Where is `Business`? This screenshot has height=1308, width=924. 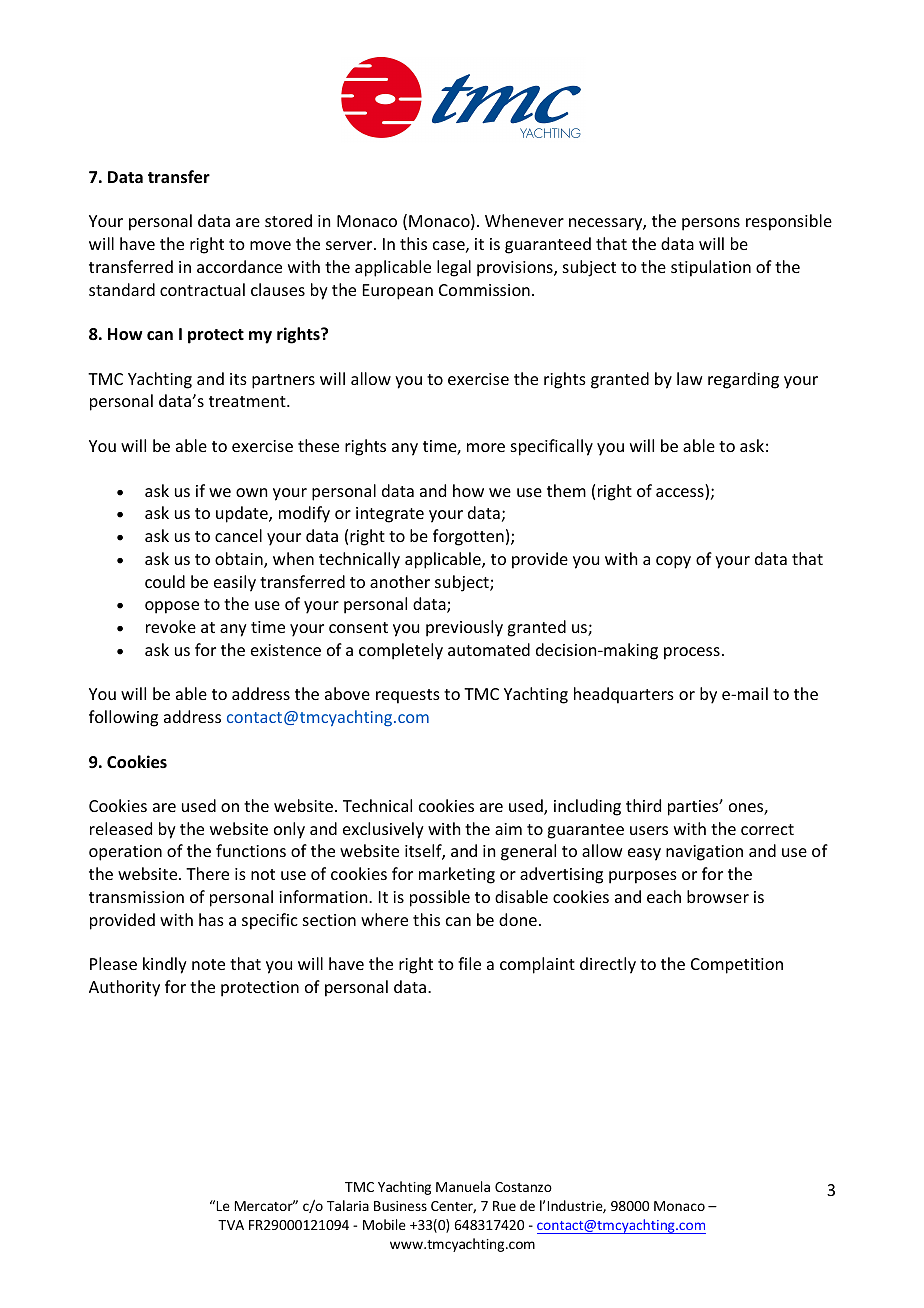
Business is located at coordinates (400, 1206).
